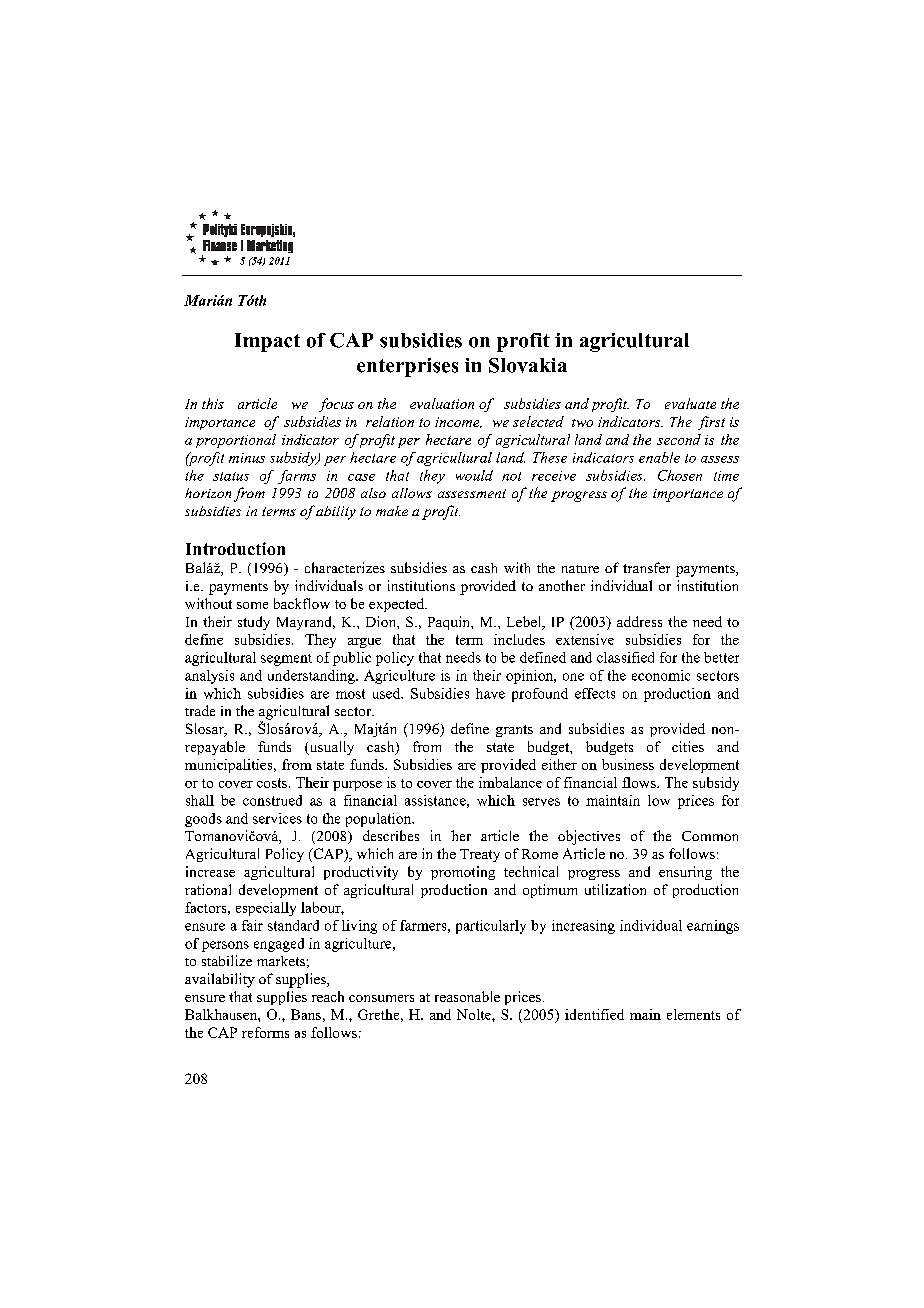  I want to click on evaluate, so click(690, 403).
